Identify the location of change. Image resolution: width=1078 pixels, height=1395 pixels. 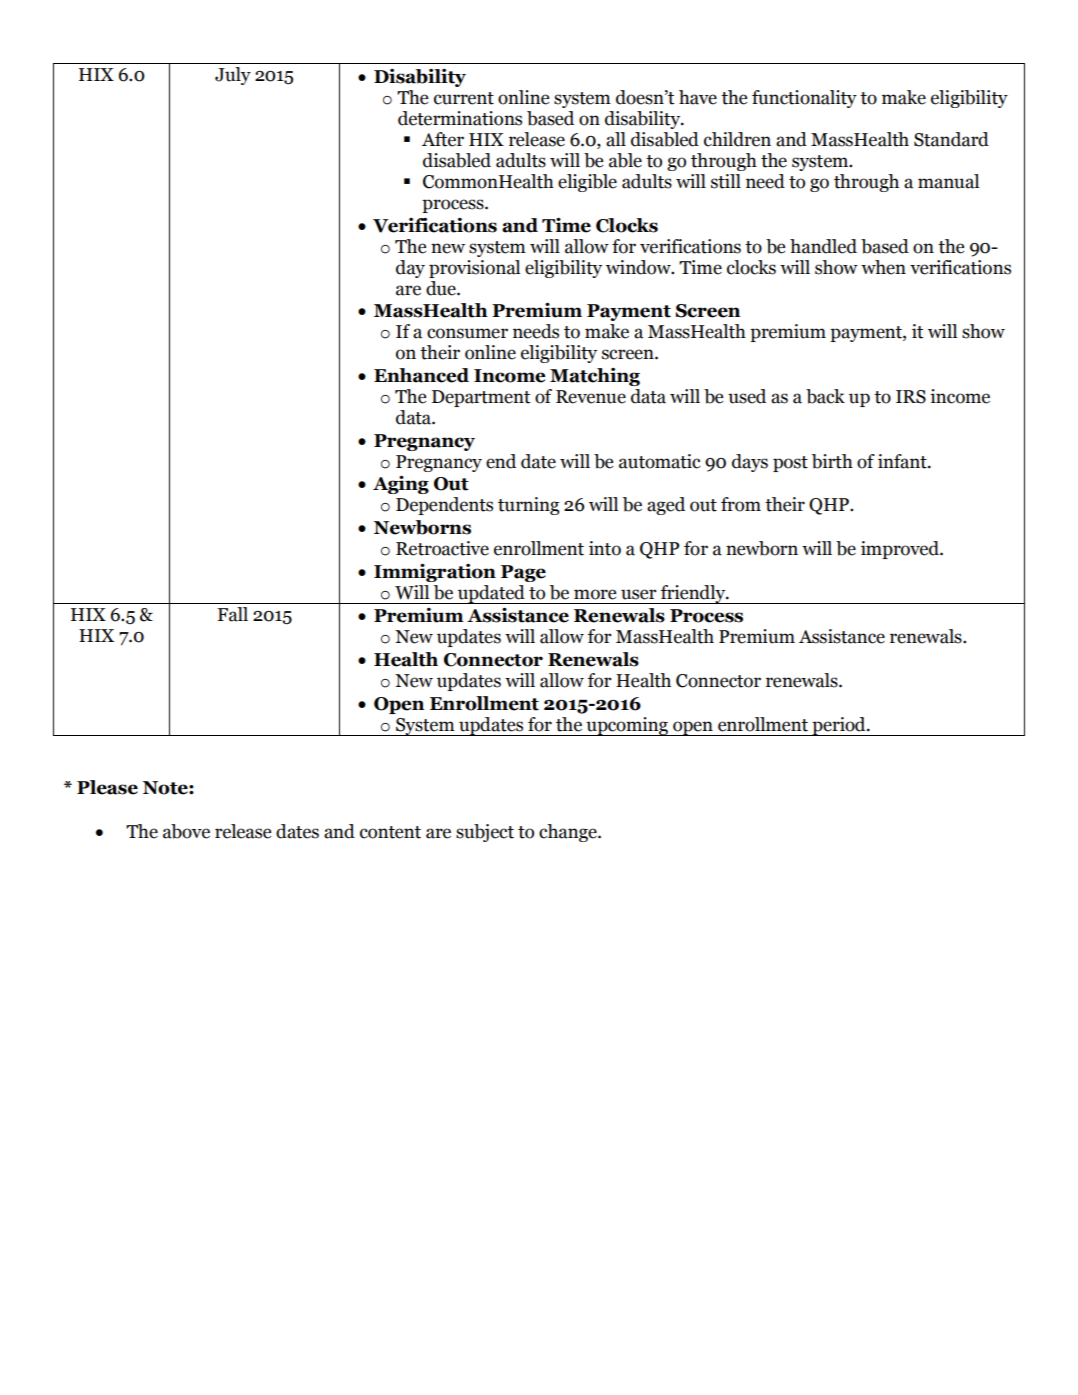
(569, 833).
